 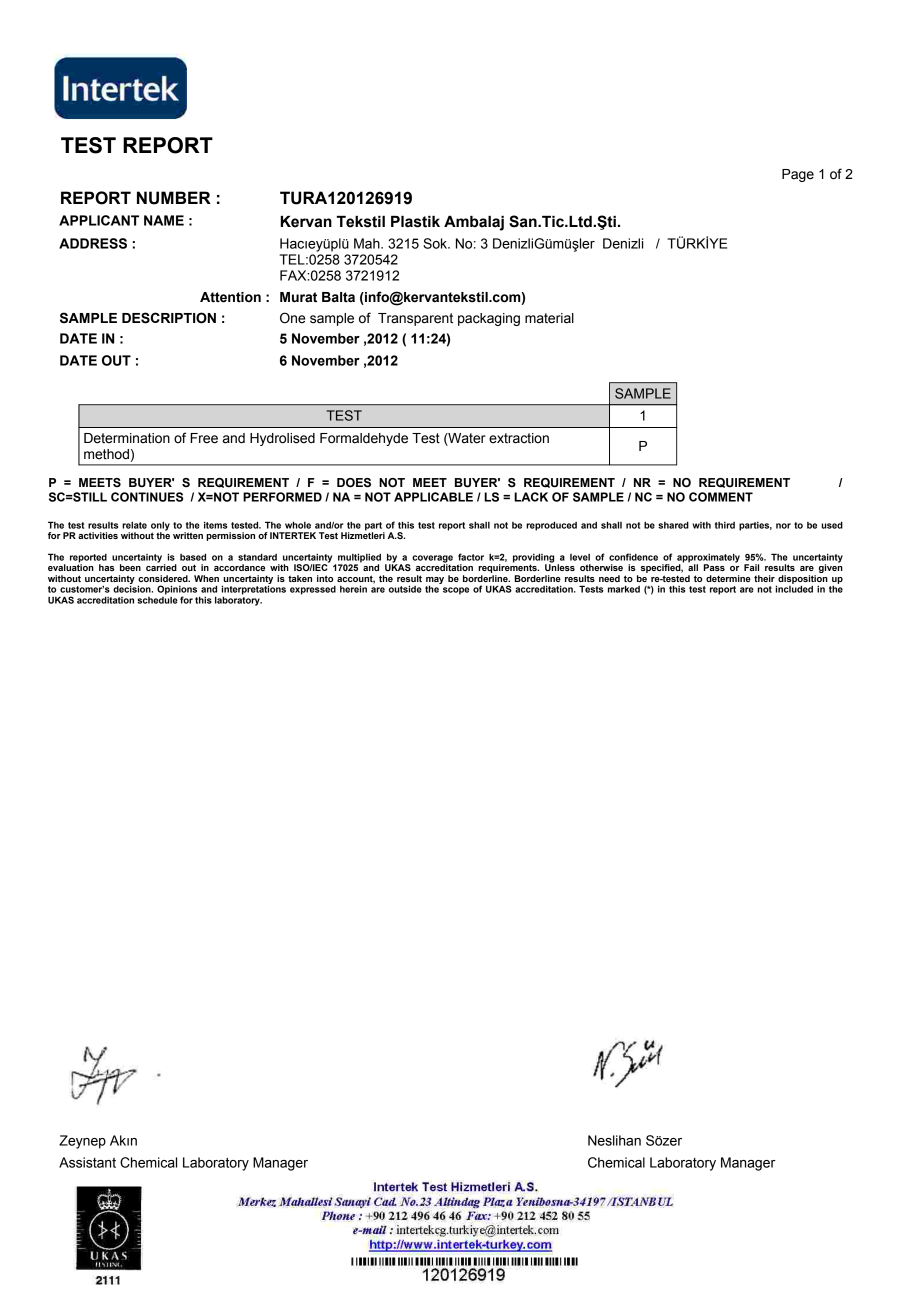 I want to click on Sok, so click(x=436, y=243).
